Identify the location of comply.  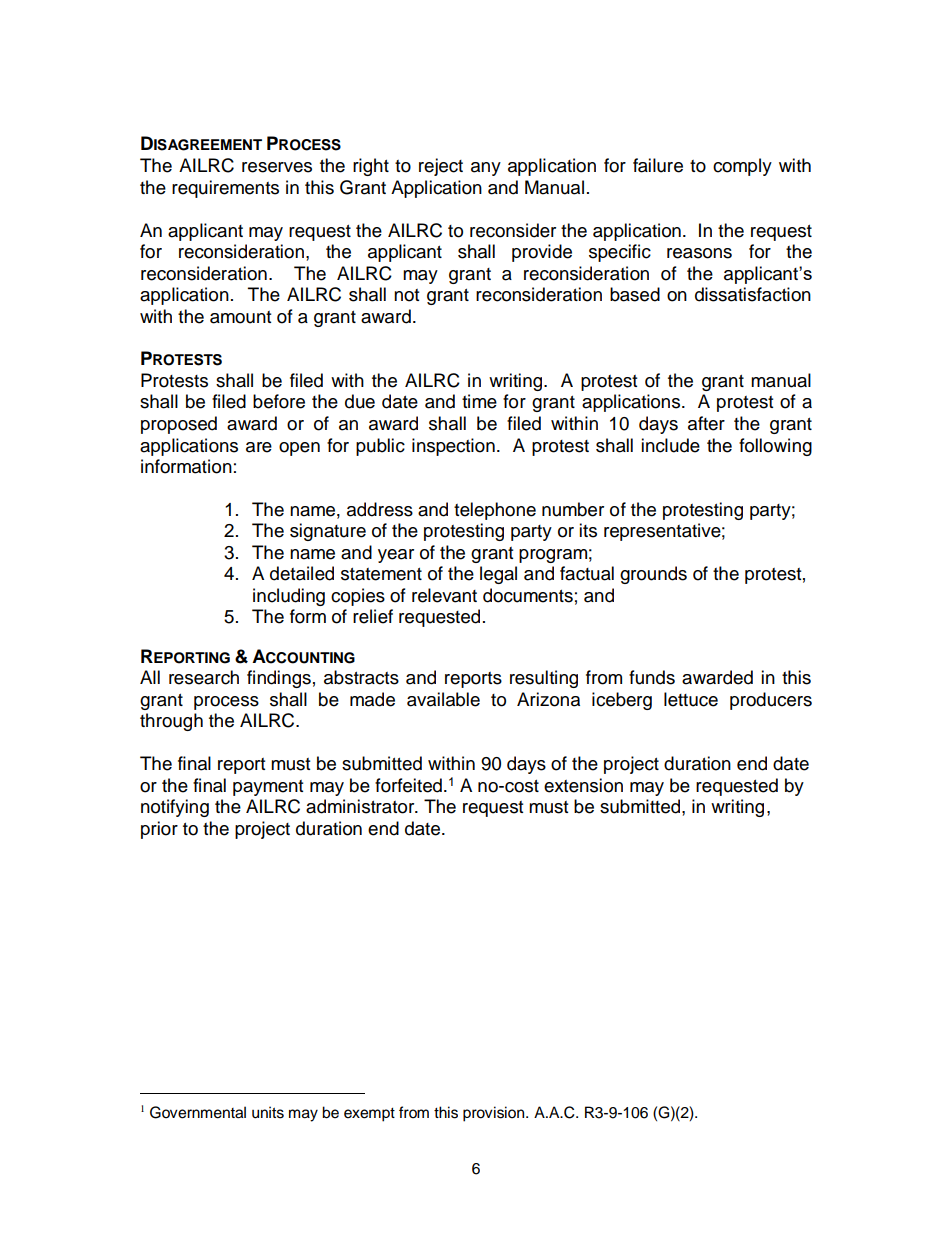
(742, 167).
